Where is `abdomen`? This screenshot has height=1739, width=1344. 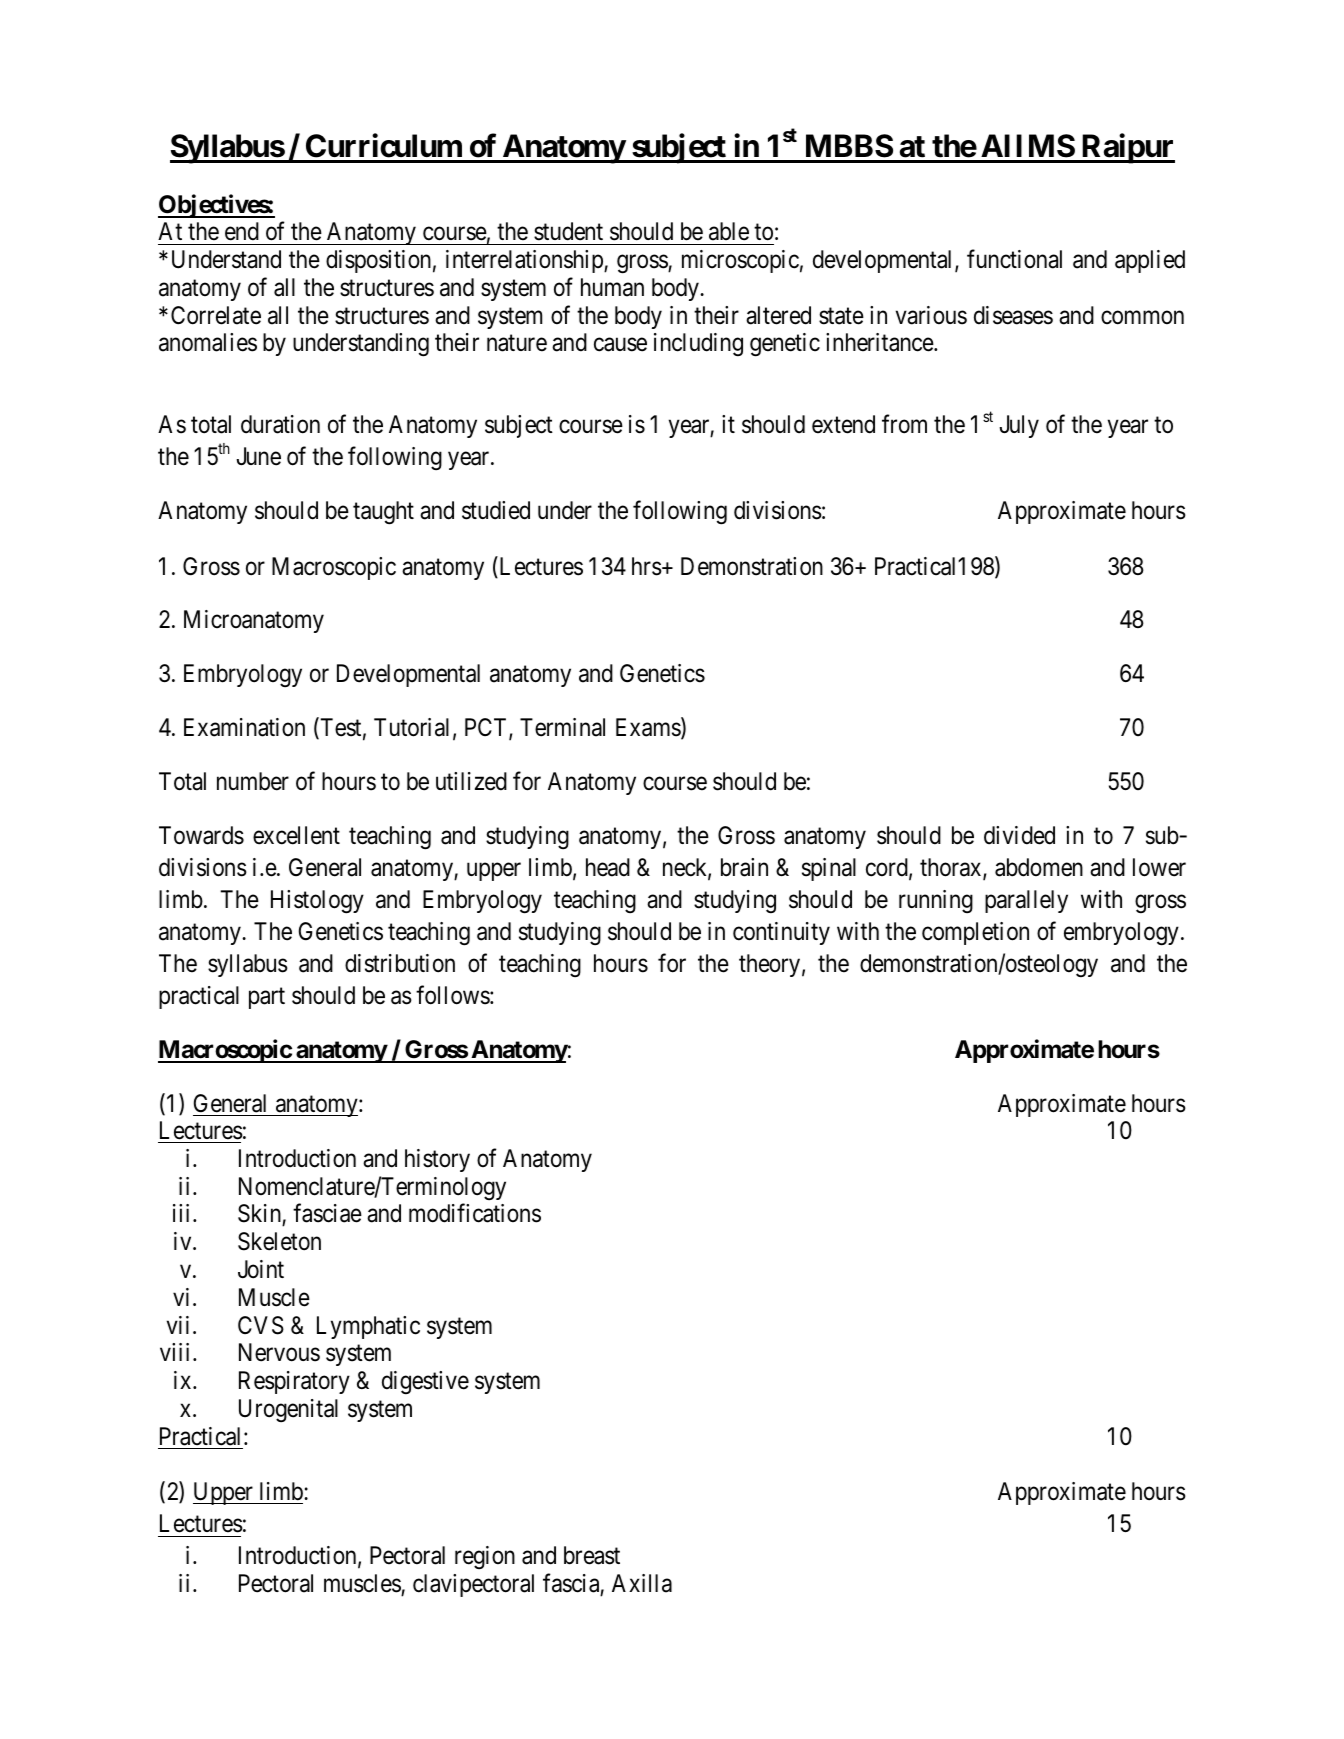
abdomen is located at coordinates (1039, 867).
